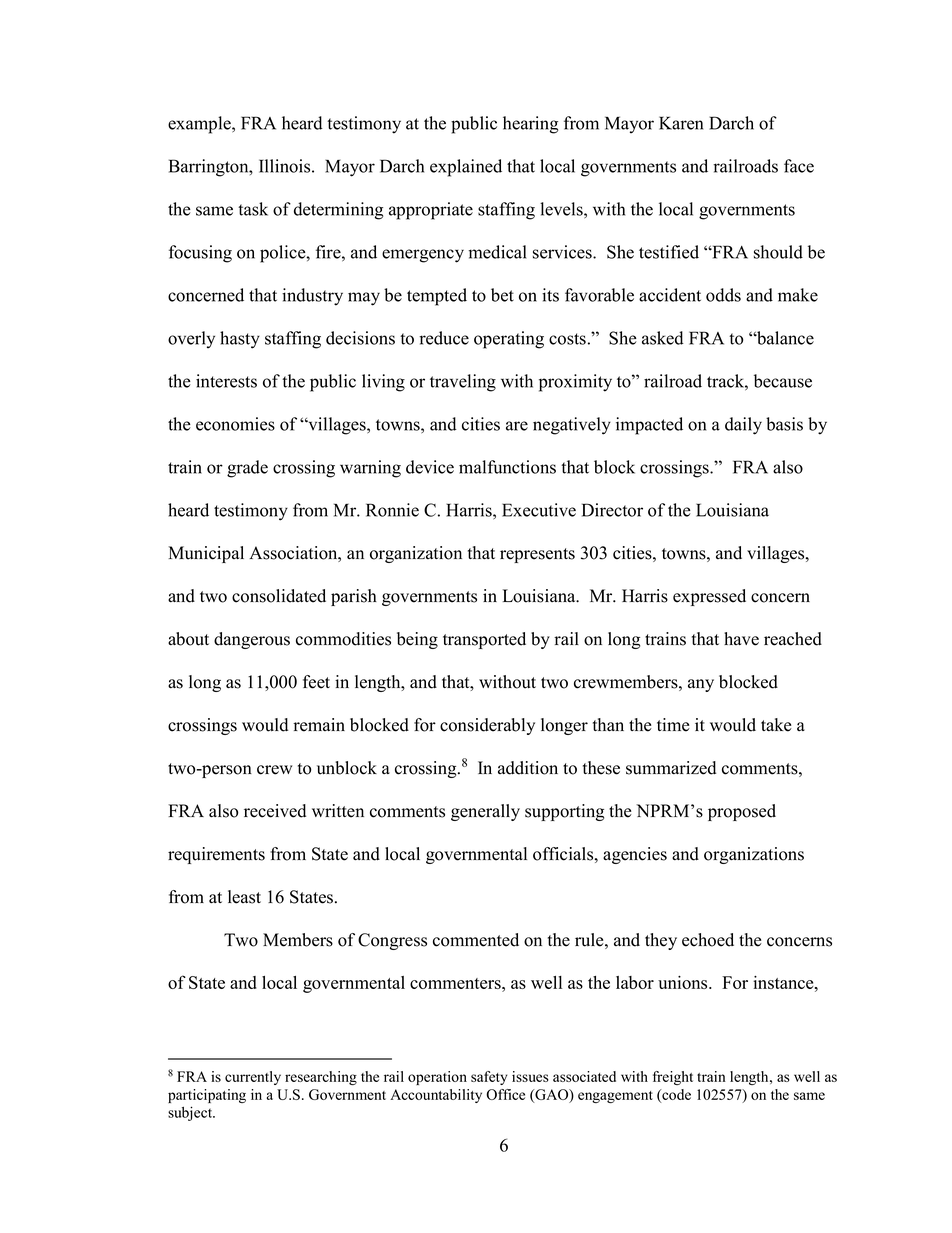  Describe the element at coordinates (466, 168) in the page. I see `explained` at that location.
